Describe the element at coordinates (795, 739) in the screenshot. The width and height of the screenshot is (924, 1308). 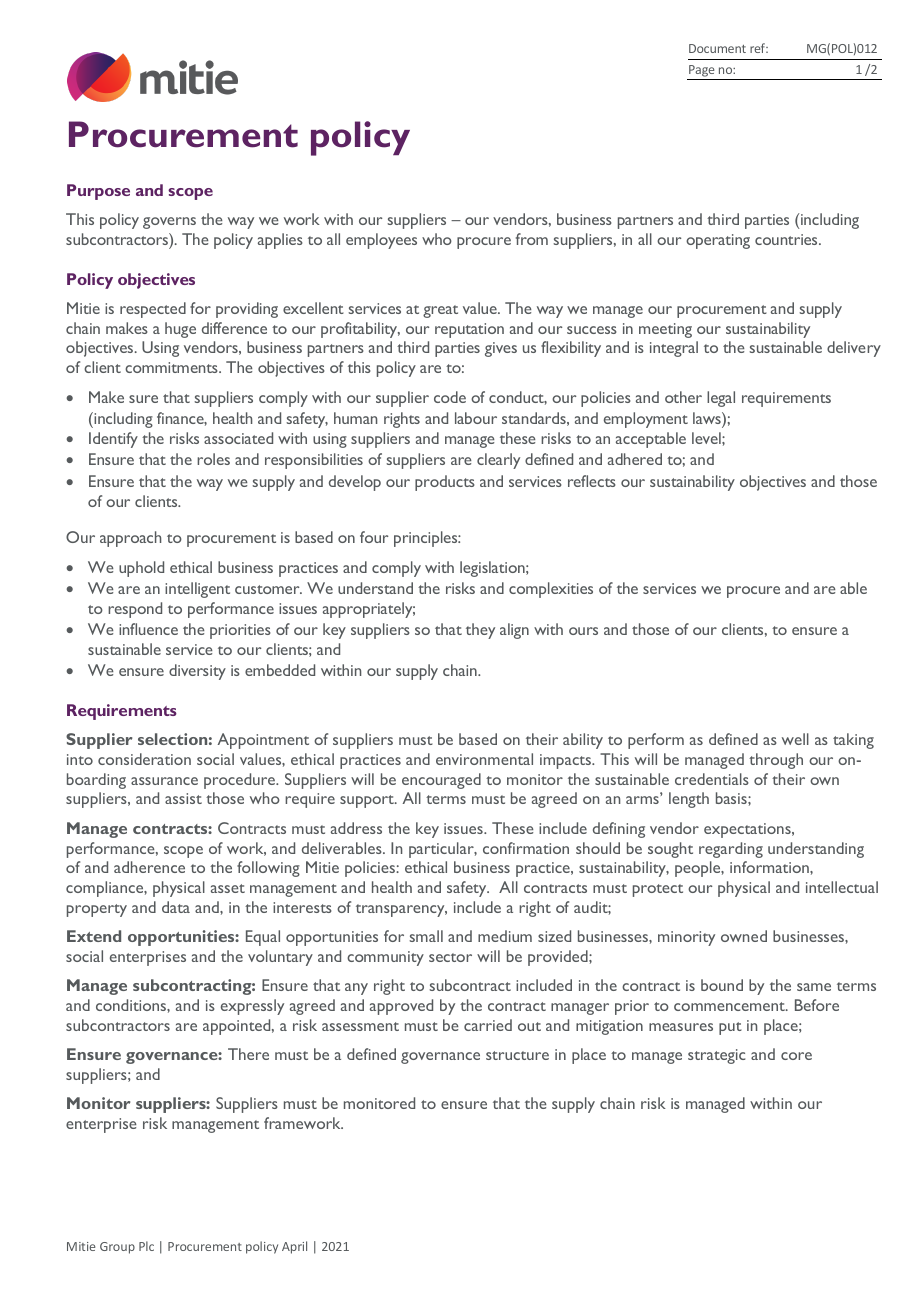
I see `well` at that location.
